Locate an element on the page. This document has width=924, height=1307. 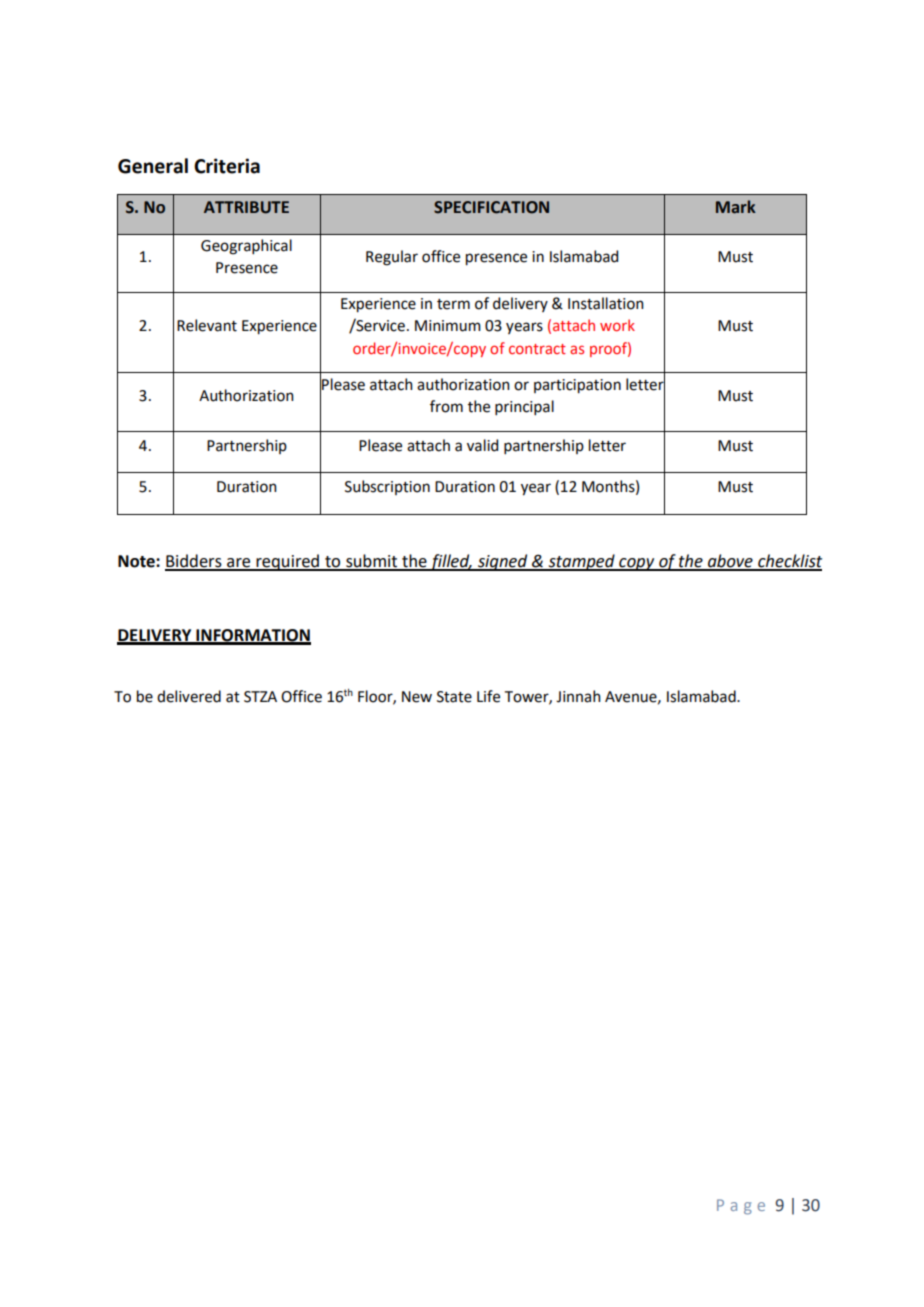
Mark is located at coordinates (736, 207).
